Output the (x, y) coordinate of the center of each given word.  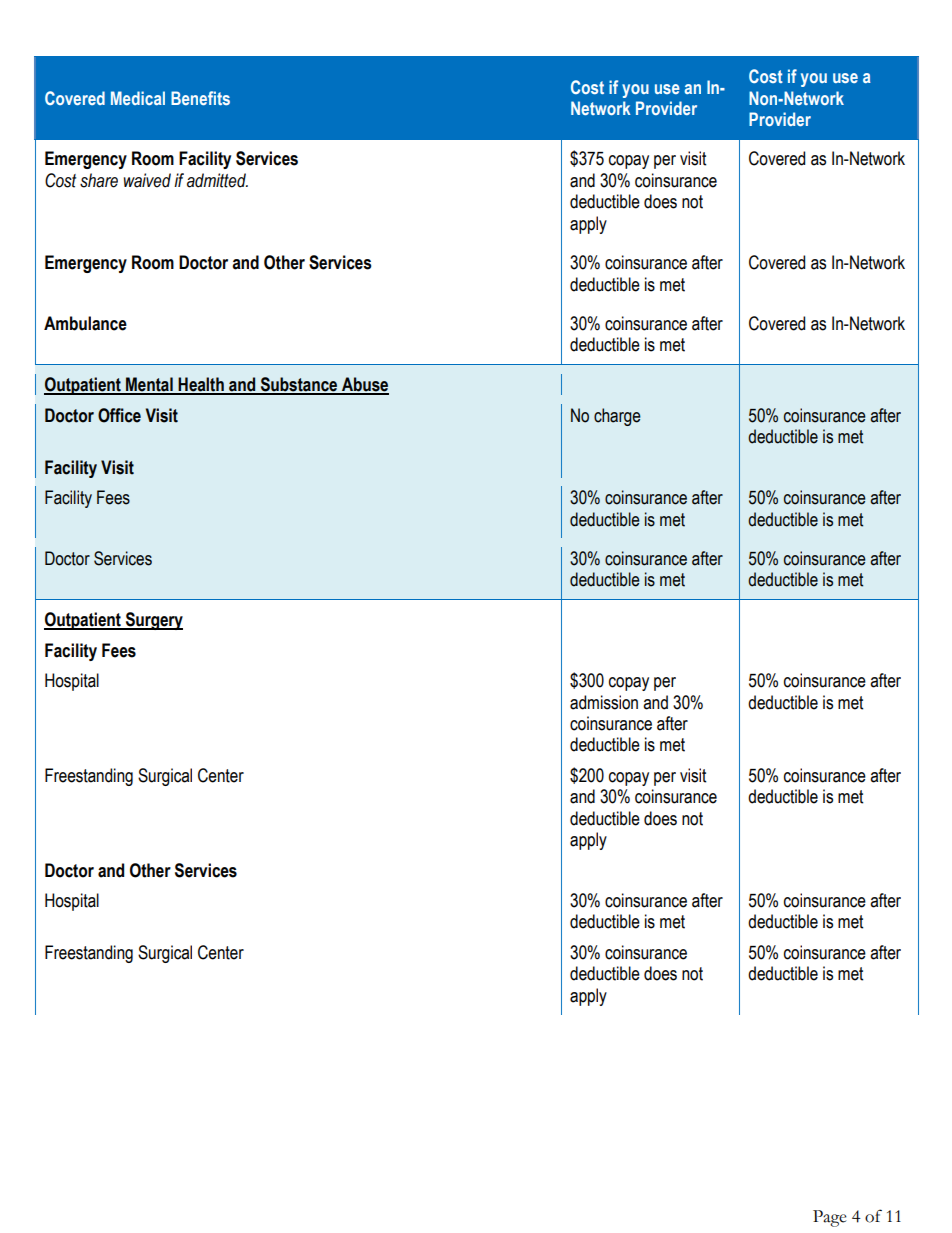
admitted (217, 180)
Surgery (153, 621)
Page (830, 1218)
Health (201, 385)
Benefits (200, 98)
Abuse (364, 385)
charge (617, 417)
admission (604, 702)
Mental (149, 385)
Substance (299, 385)
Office (119, 415)
